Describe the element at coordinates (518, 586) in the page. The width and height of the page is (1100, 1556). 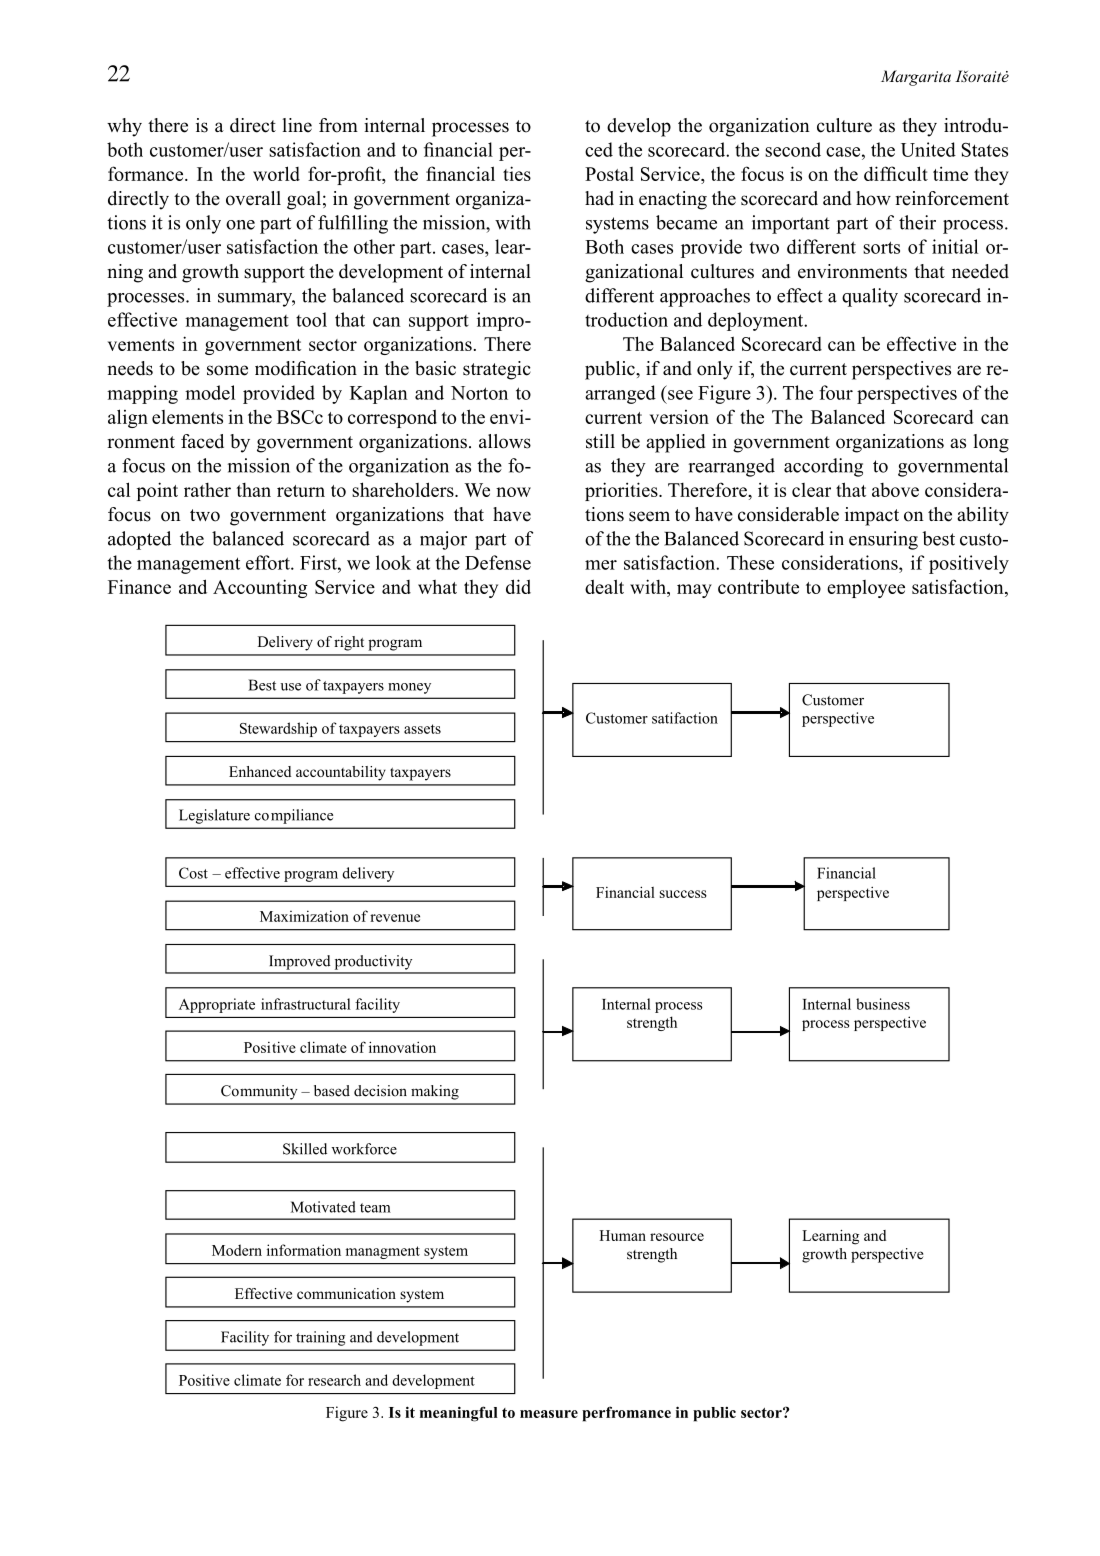
I see `did` at that location.
